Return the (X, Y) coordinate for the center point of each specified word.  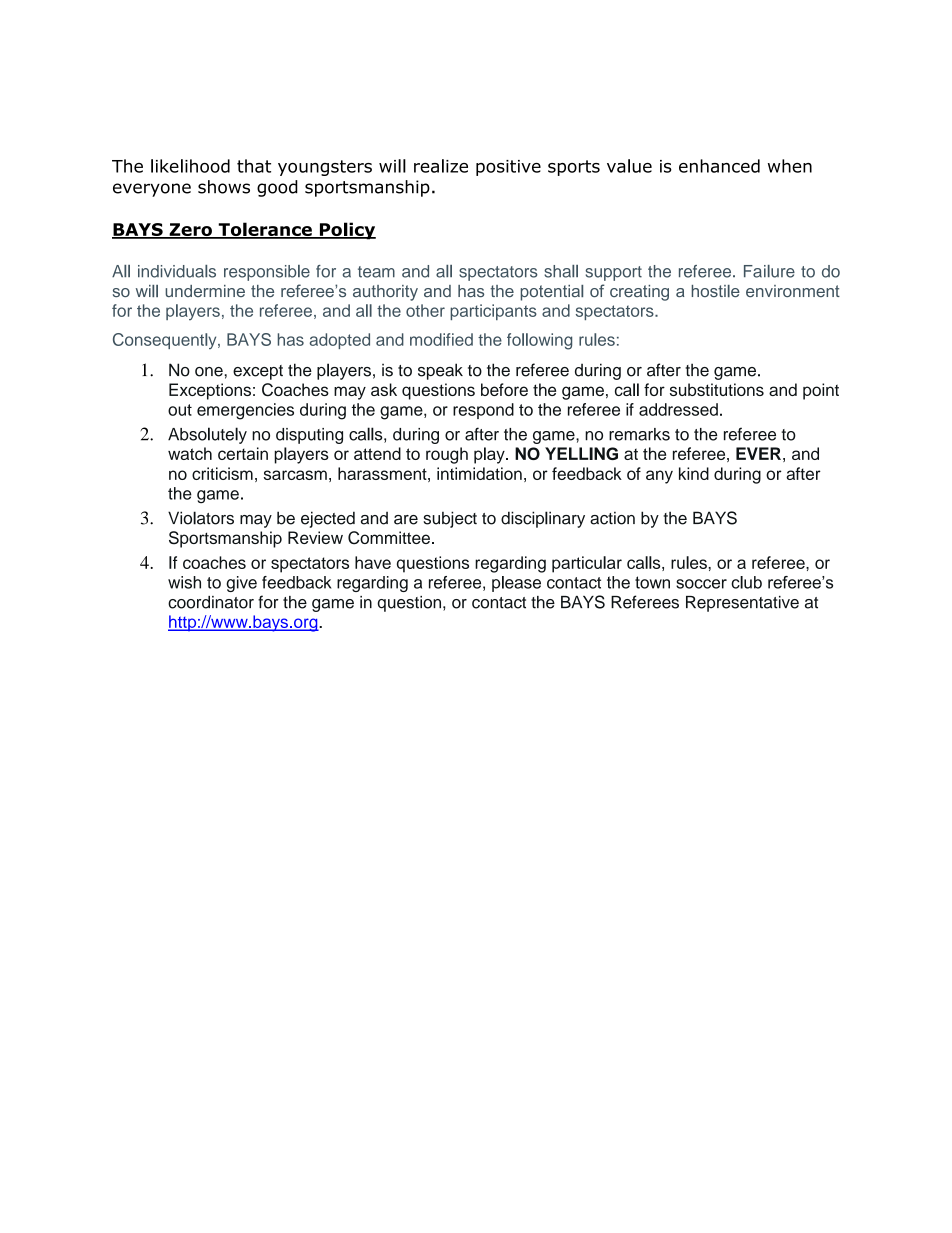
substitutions (717, 389)
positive (508, 168)
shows (224, 187)
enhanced (719, 166)
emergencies (245, 411)
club (746, 582)
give (241, 584)
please (516, 584)
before (504, 389)
